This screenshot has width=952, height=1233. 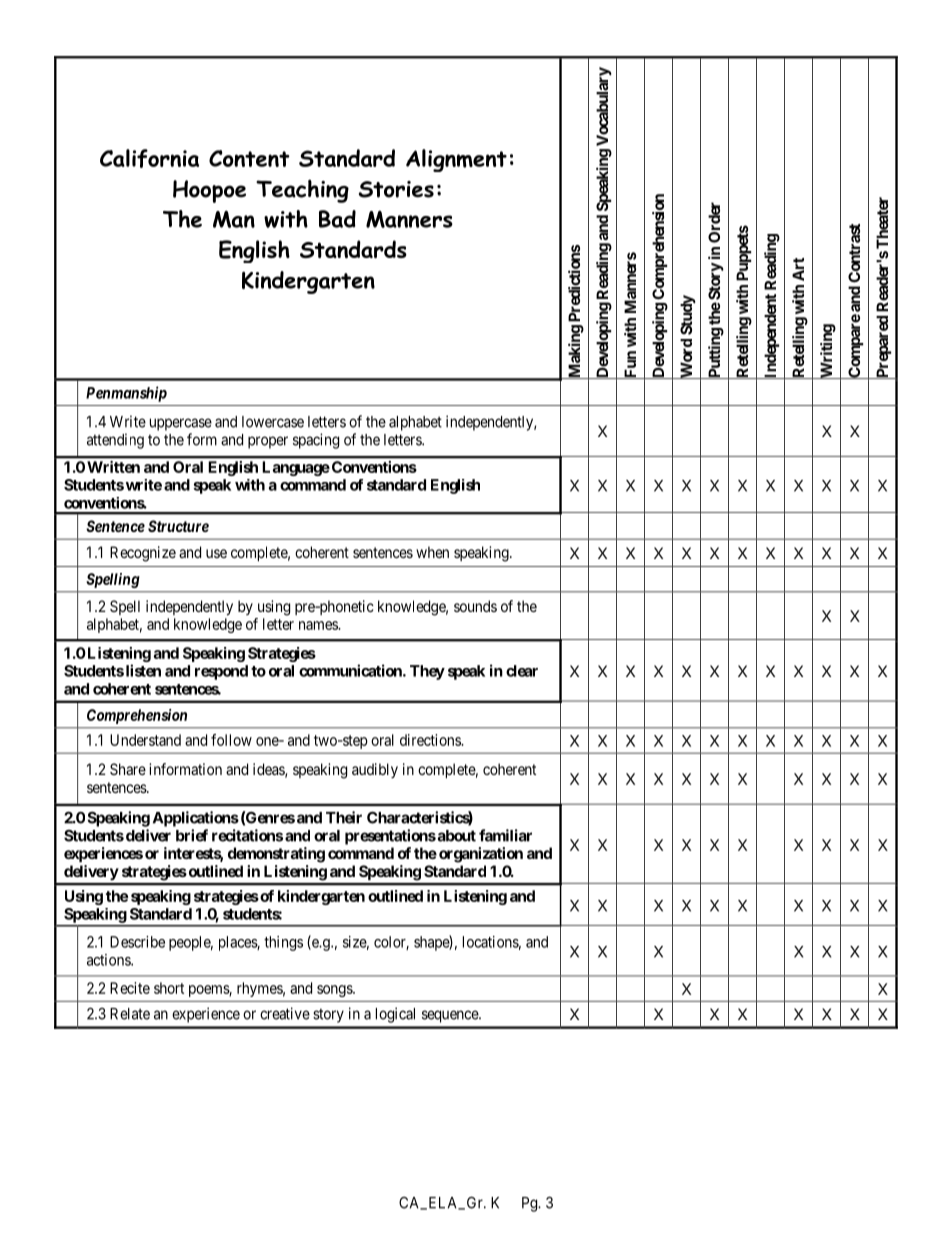 What do you see at coordinates (169, 988) in the screenshot?
I see `short` at bounding box center [169, 988].
